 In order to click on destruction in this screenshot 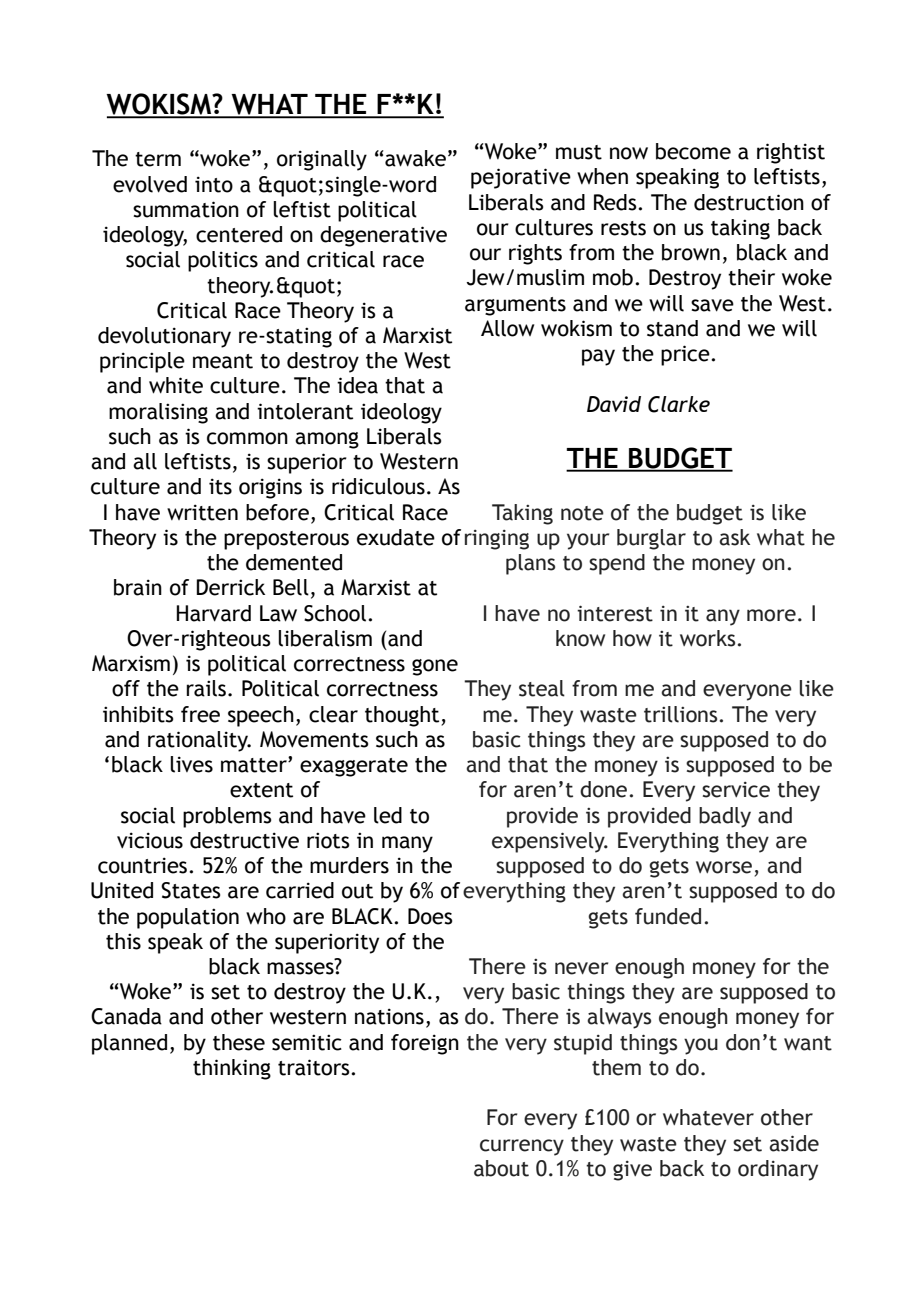, I will do `click(749, 202)`.
